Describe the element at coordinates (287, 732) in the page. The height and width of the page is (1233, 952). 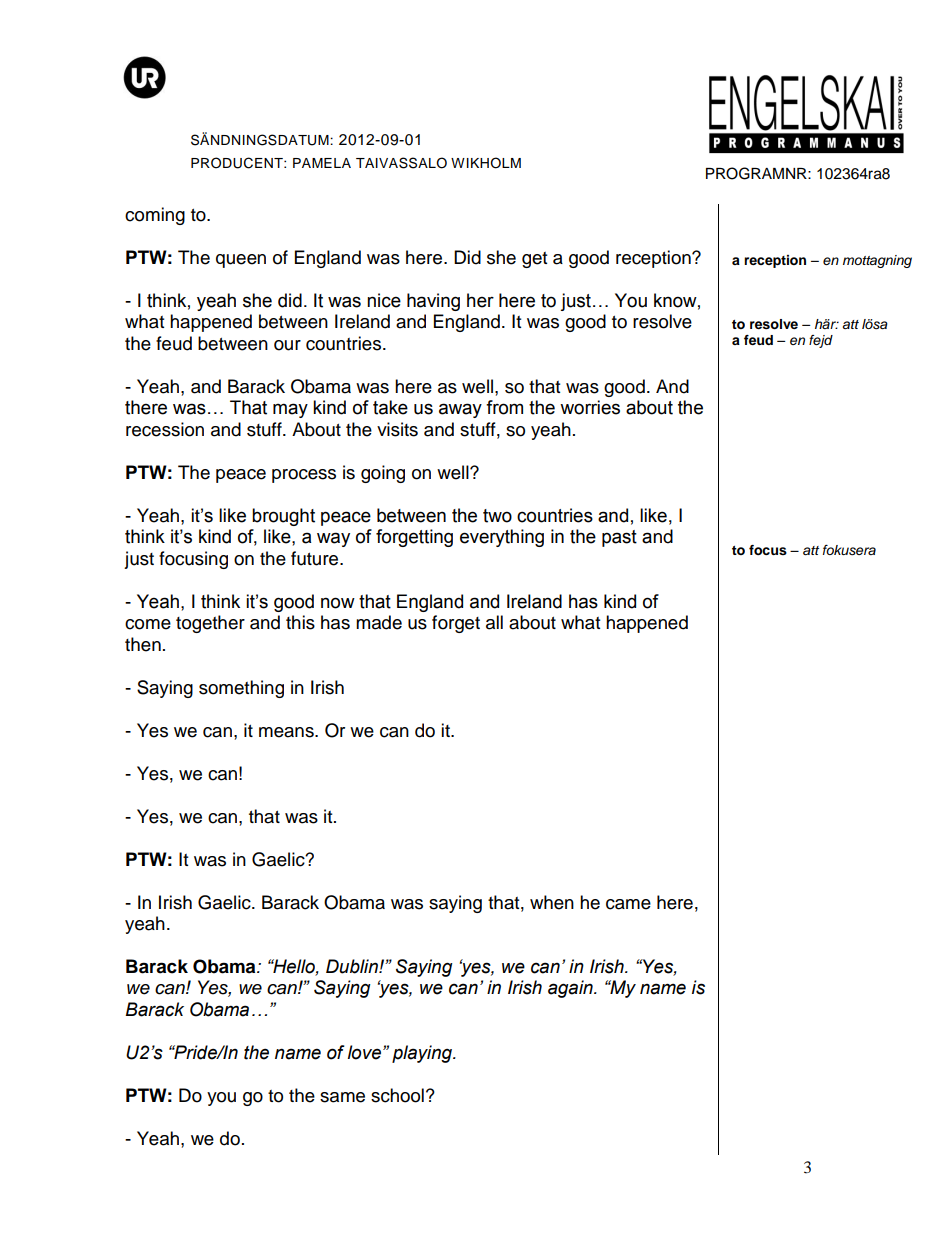
I see `means` at that location.
